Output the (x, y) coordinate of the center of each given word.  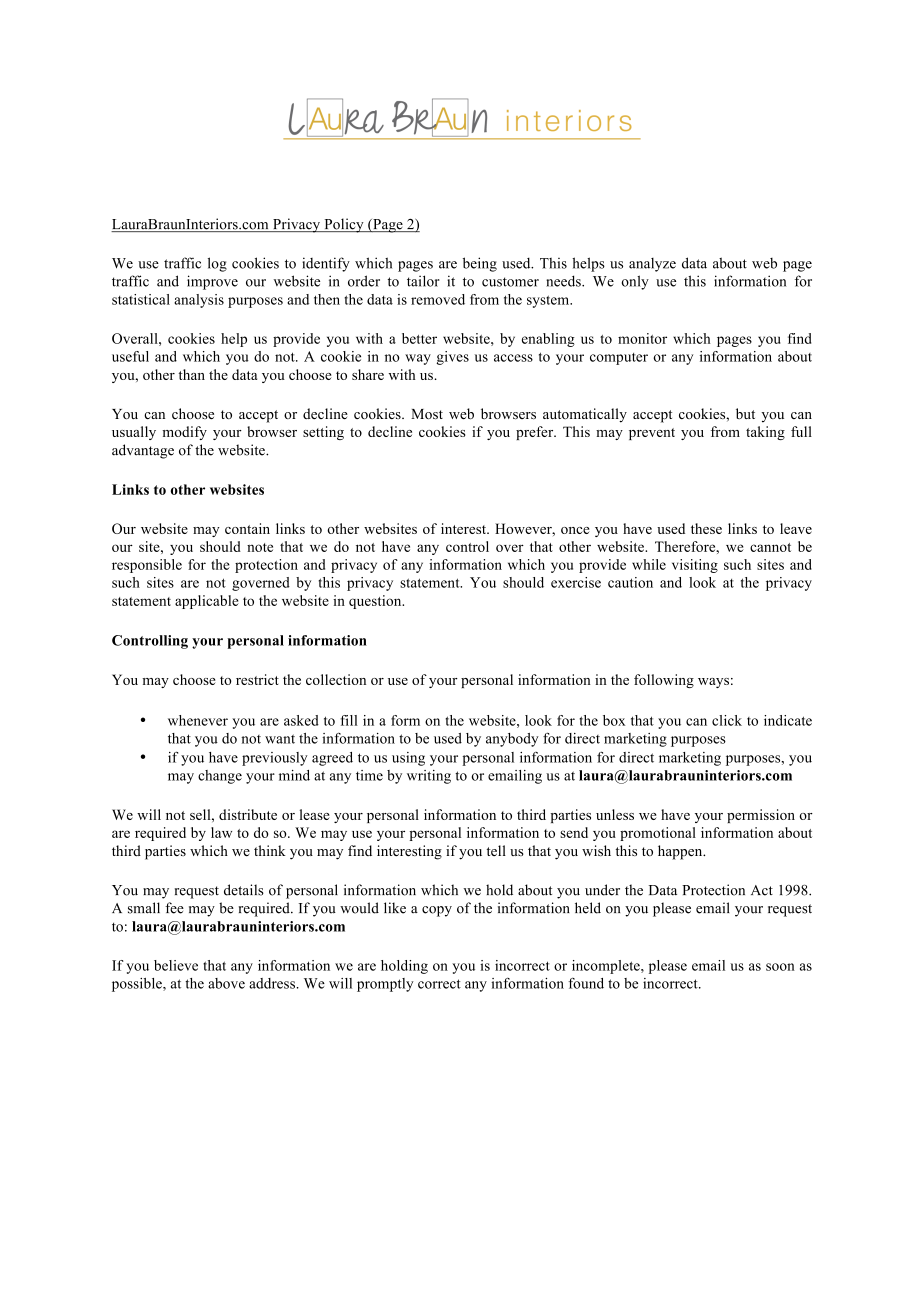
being (480, 264)
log (217, 264)
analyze (652, 265)
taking (765, 433)
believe (176, 965)
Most (427, 414)
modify (184, 433)
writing (429, 777)
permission (761, 816)
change (220, 777)
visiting (695, 566)
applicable (207, 602)
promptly (385, 985)
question (376, 602)
